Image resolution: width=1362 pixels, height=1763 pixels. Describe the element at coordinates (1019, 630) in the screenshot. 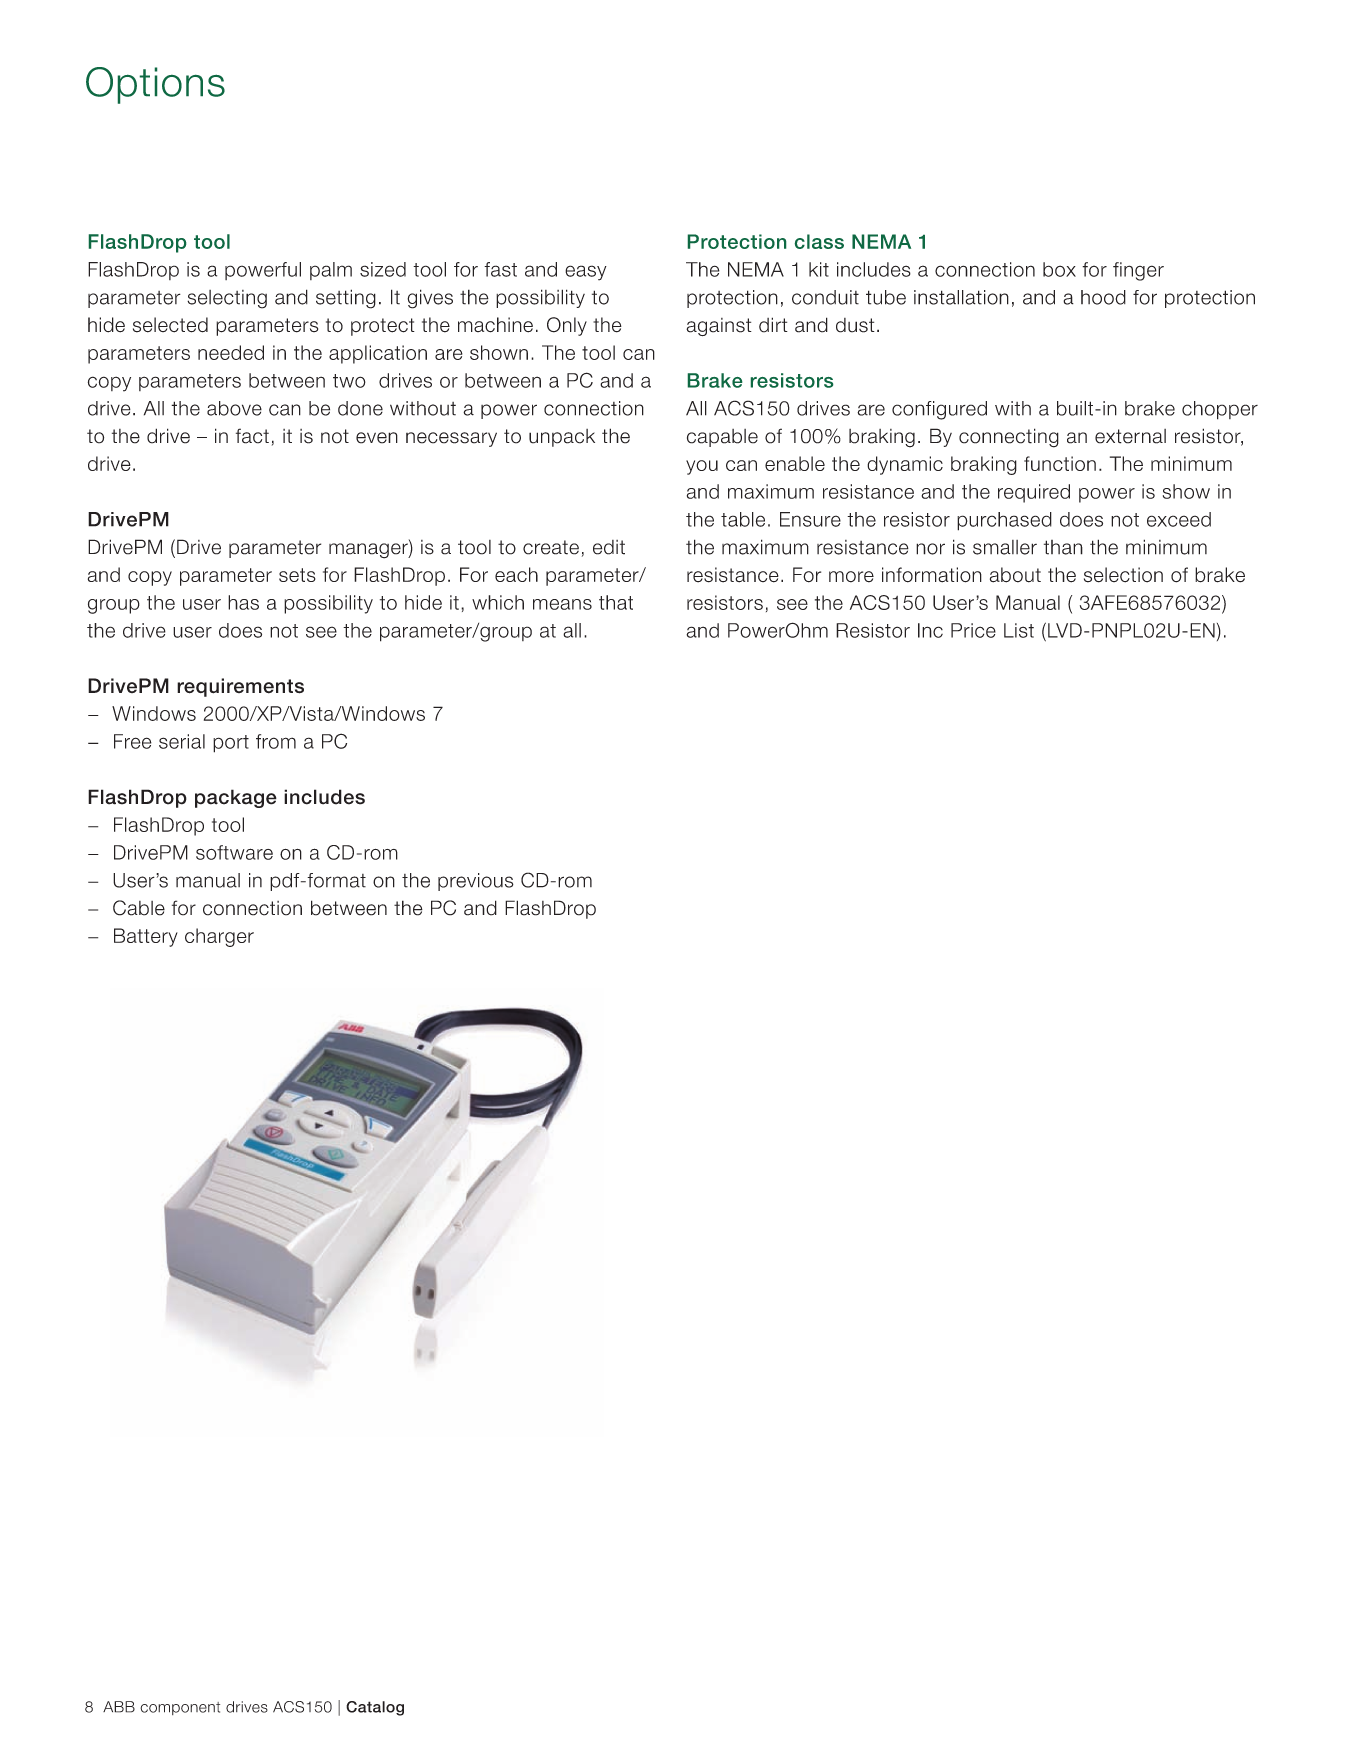

I see `List` at that location.
